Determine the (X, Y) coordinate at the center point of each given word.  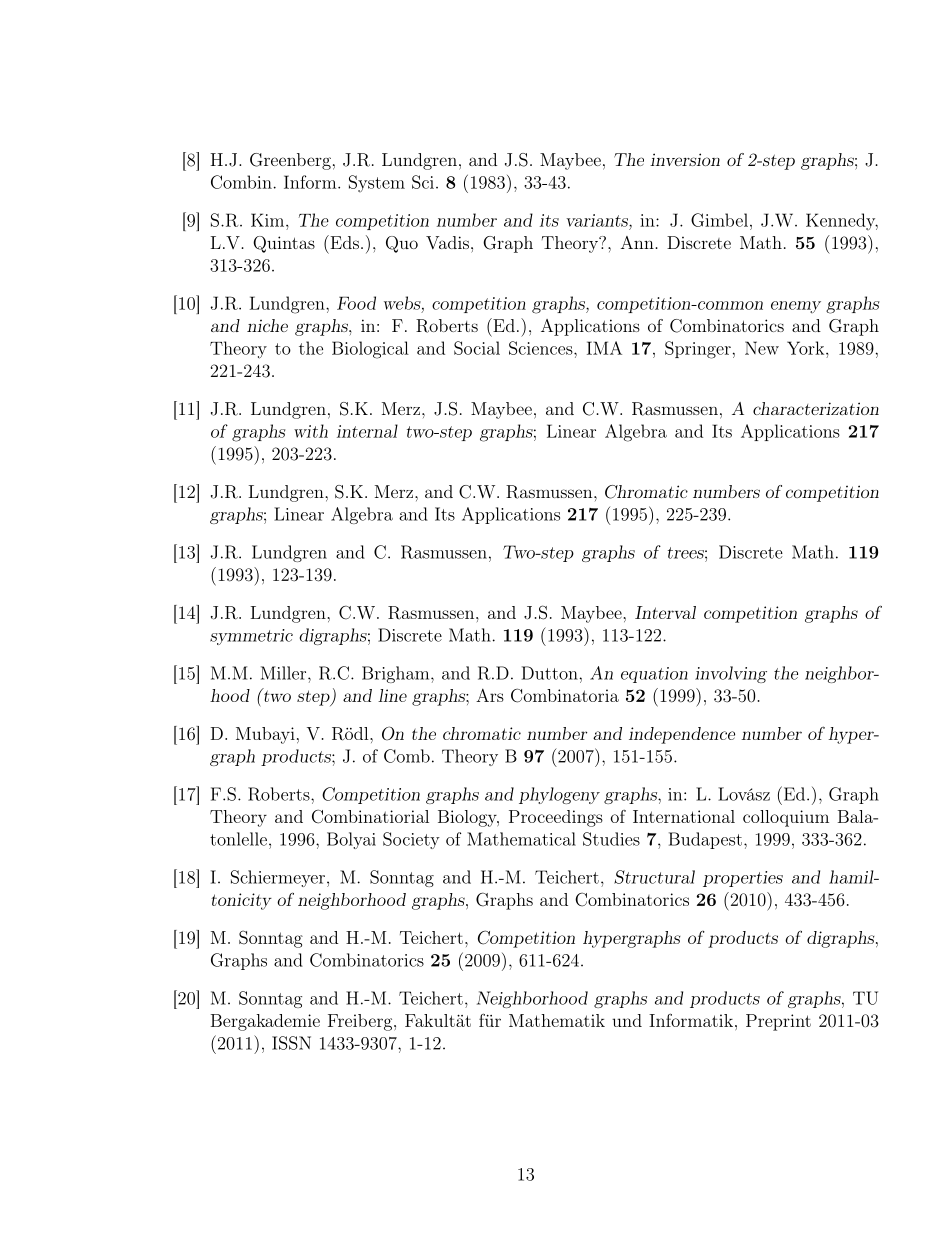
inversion (685, 159)
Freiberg (361, 1022)
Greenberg (290, 161)
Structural (654, 877)
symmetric (251, 637)
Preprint (778, 1022)
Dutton (550, 673)
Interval (665, 612)
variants (598, 220)
